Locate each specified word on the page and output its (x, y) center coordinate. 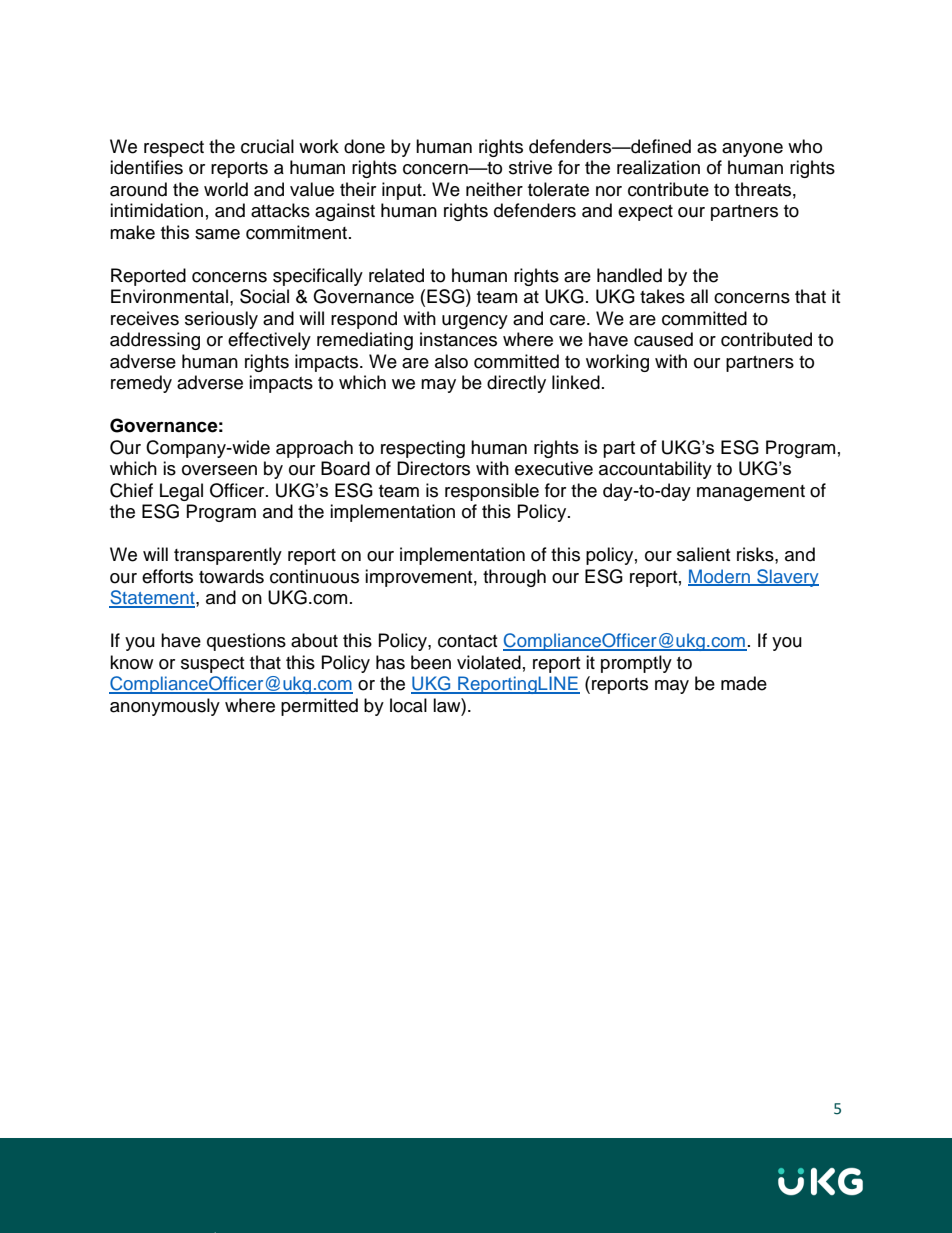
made (744, 683)
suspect (212, 665)
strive (530, 167)
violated (489, 662)
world (226, 189)
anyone (752, 150)
